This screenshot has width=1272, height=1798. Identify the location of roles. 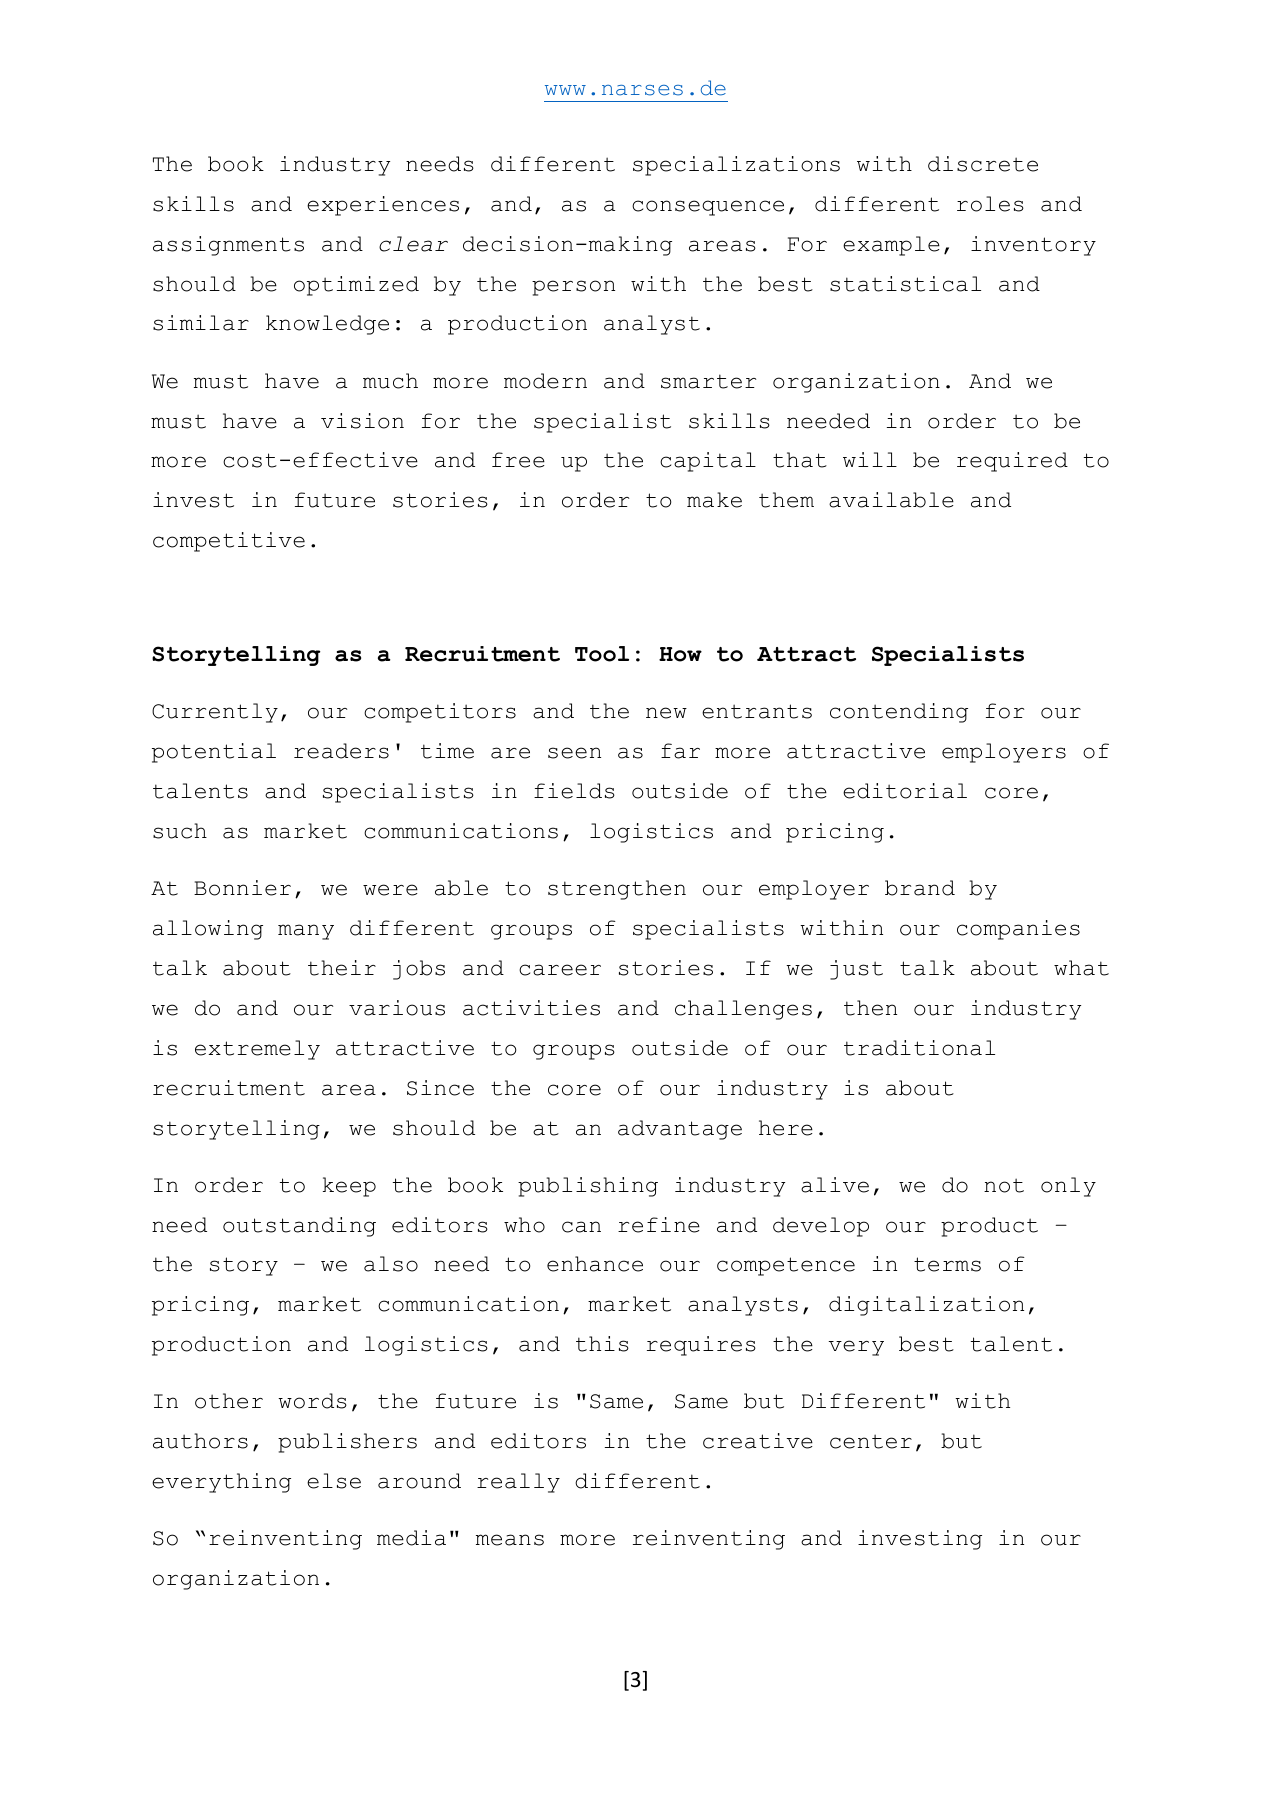
(990, 204).
